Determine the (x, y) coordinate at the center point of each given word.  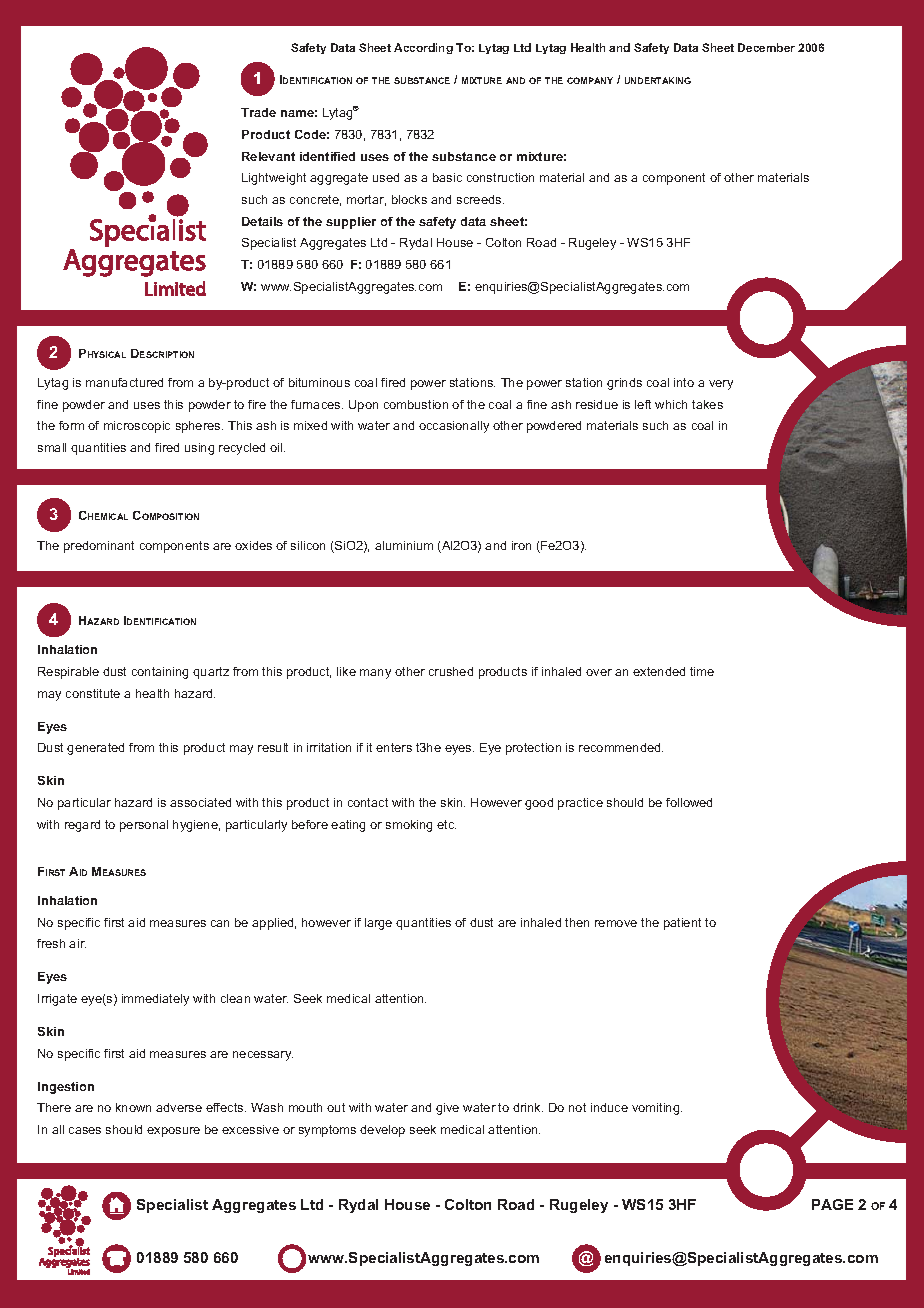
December (766, 47)
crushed (451, 671)
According (423, 48)
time (702, 671)
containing (160, 673)
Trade (258, 112)
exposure (173, 1132)
